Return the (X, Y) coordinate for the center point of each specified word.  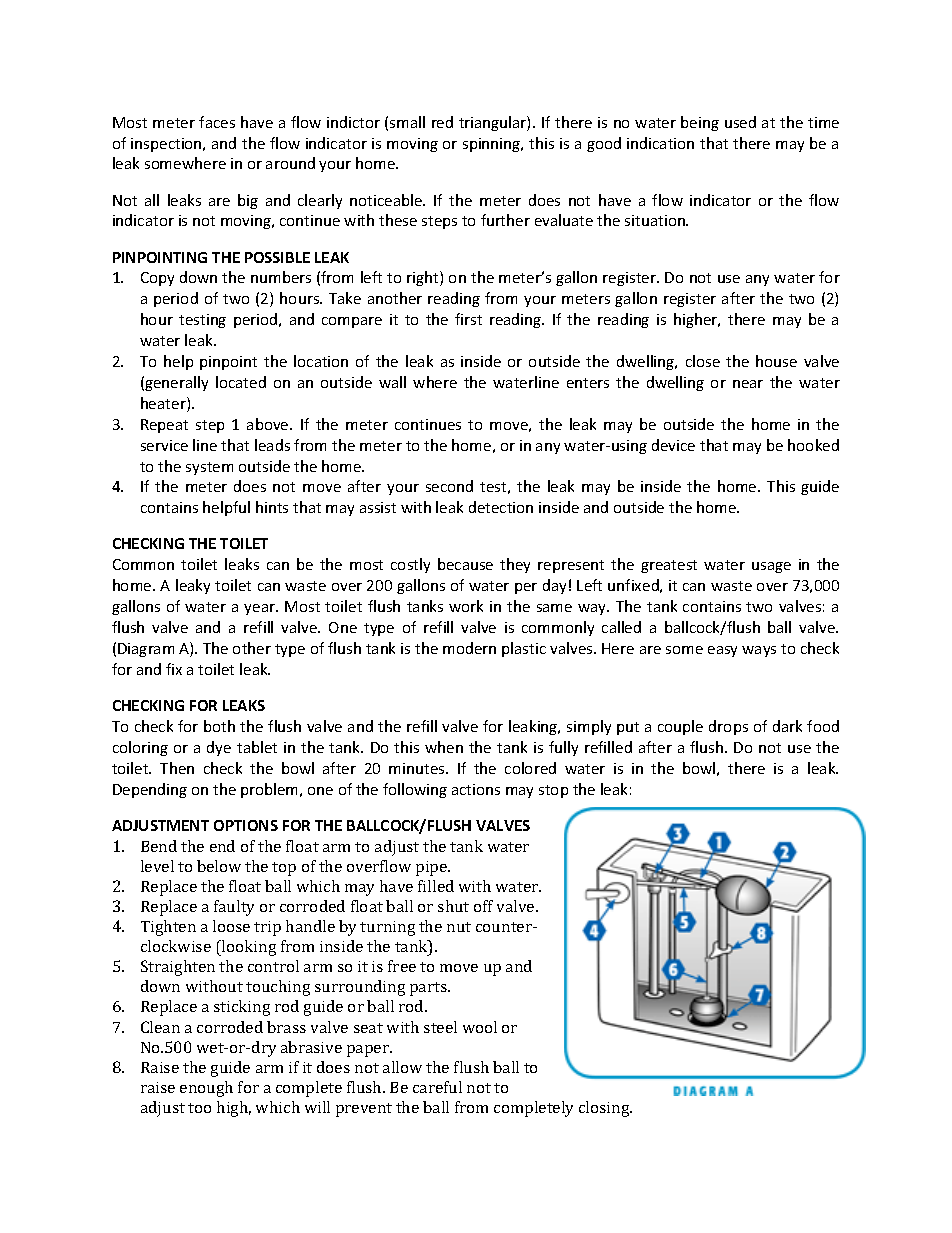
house (776, 361)
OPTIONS (246, 825)
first (468, 319)
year (260, 609)
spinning (493, 145)
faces (217, 122)
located (241, 382)
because (465, 564)
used (740, 122)
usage (771, 567)
